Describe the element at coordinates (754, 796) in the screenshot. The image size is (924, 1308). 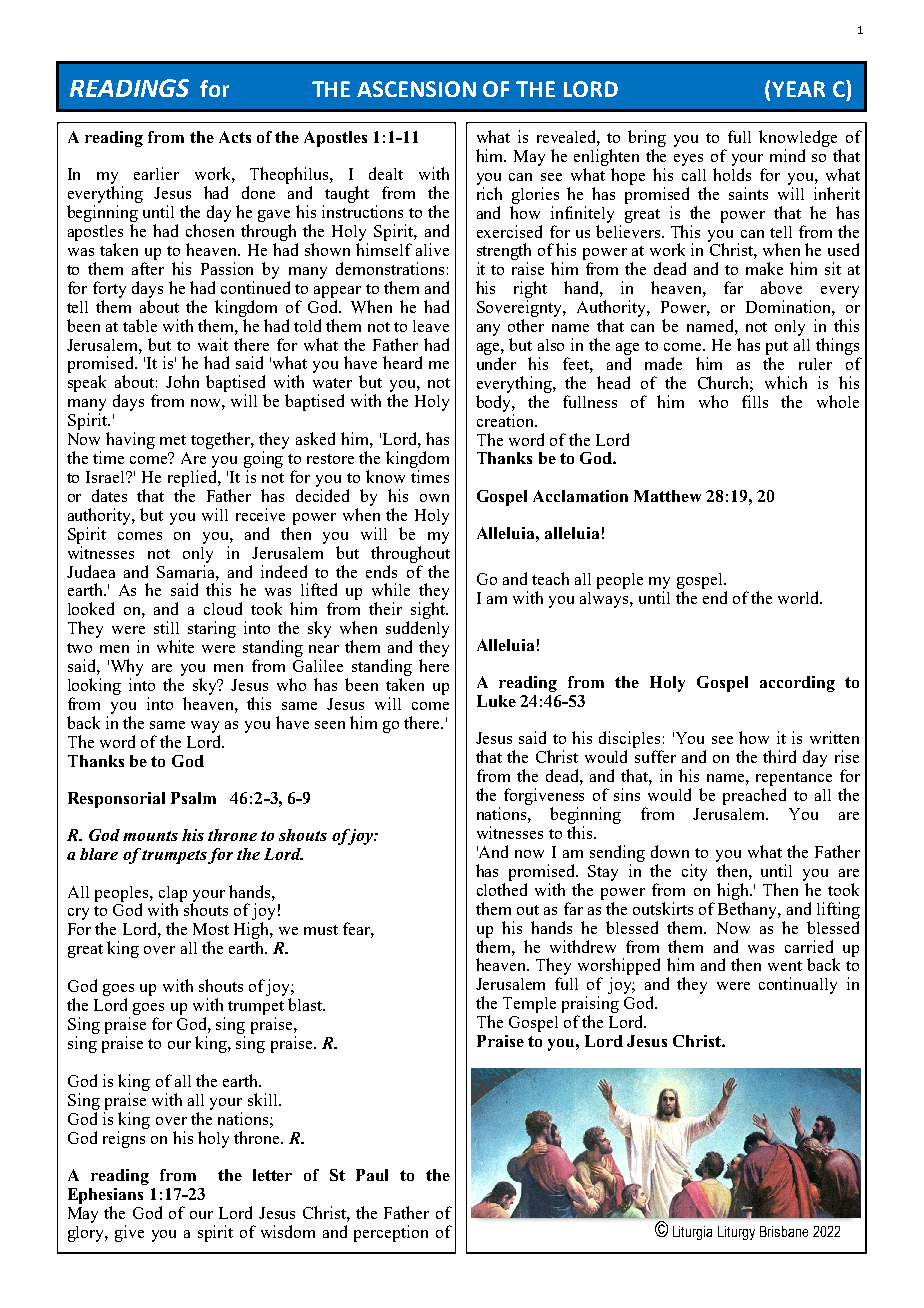
I see `preached` at that location.
